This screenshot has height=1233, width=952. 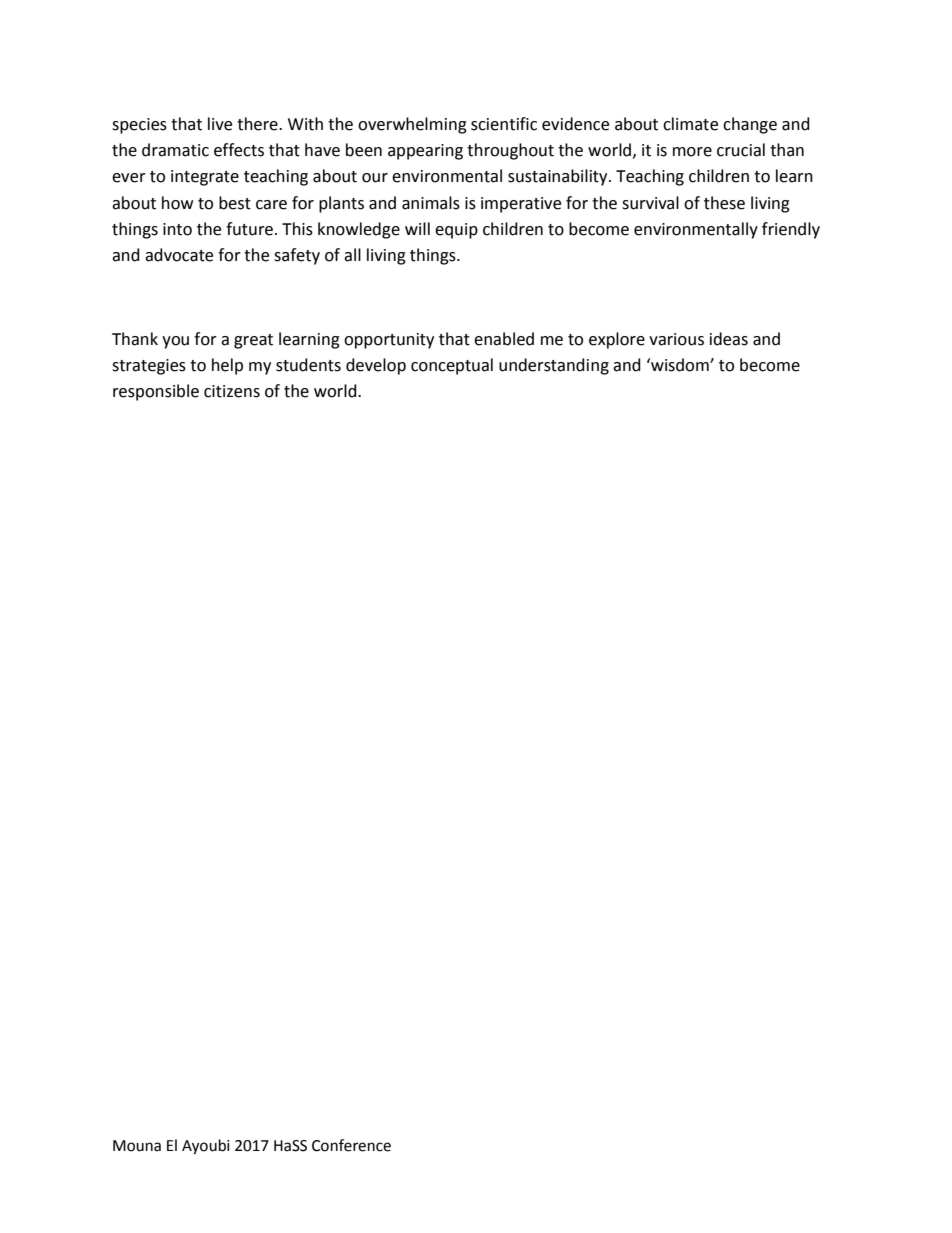 What do you see at coordinates (729, 339) in the screenshot?
I see `ideas` at bounding box center [729, 339].
